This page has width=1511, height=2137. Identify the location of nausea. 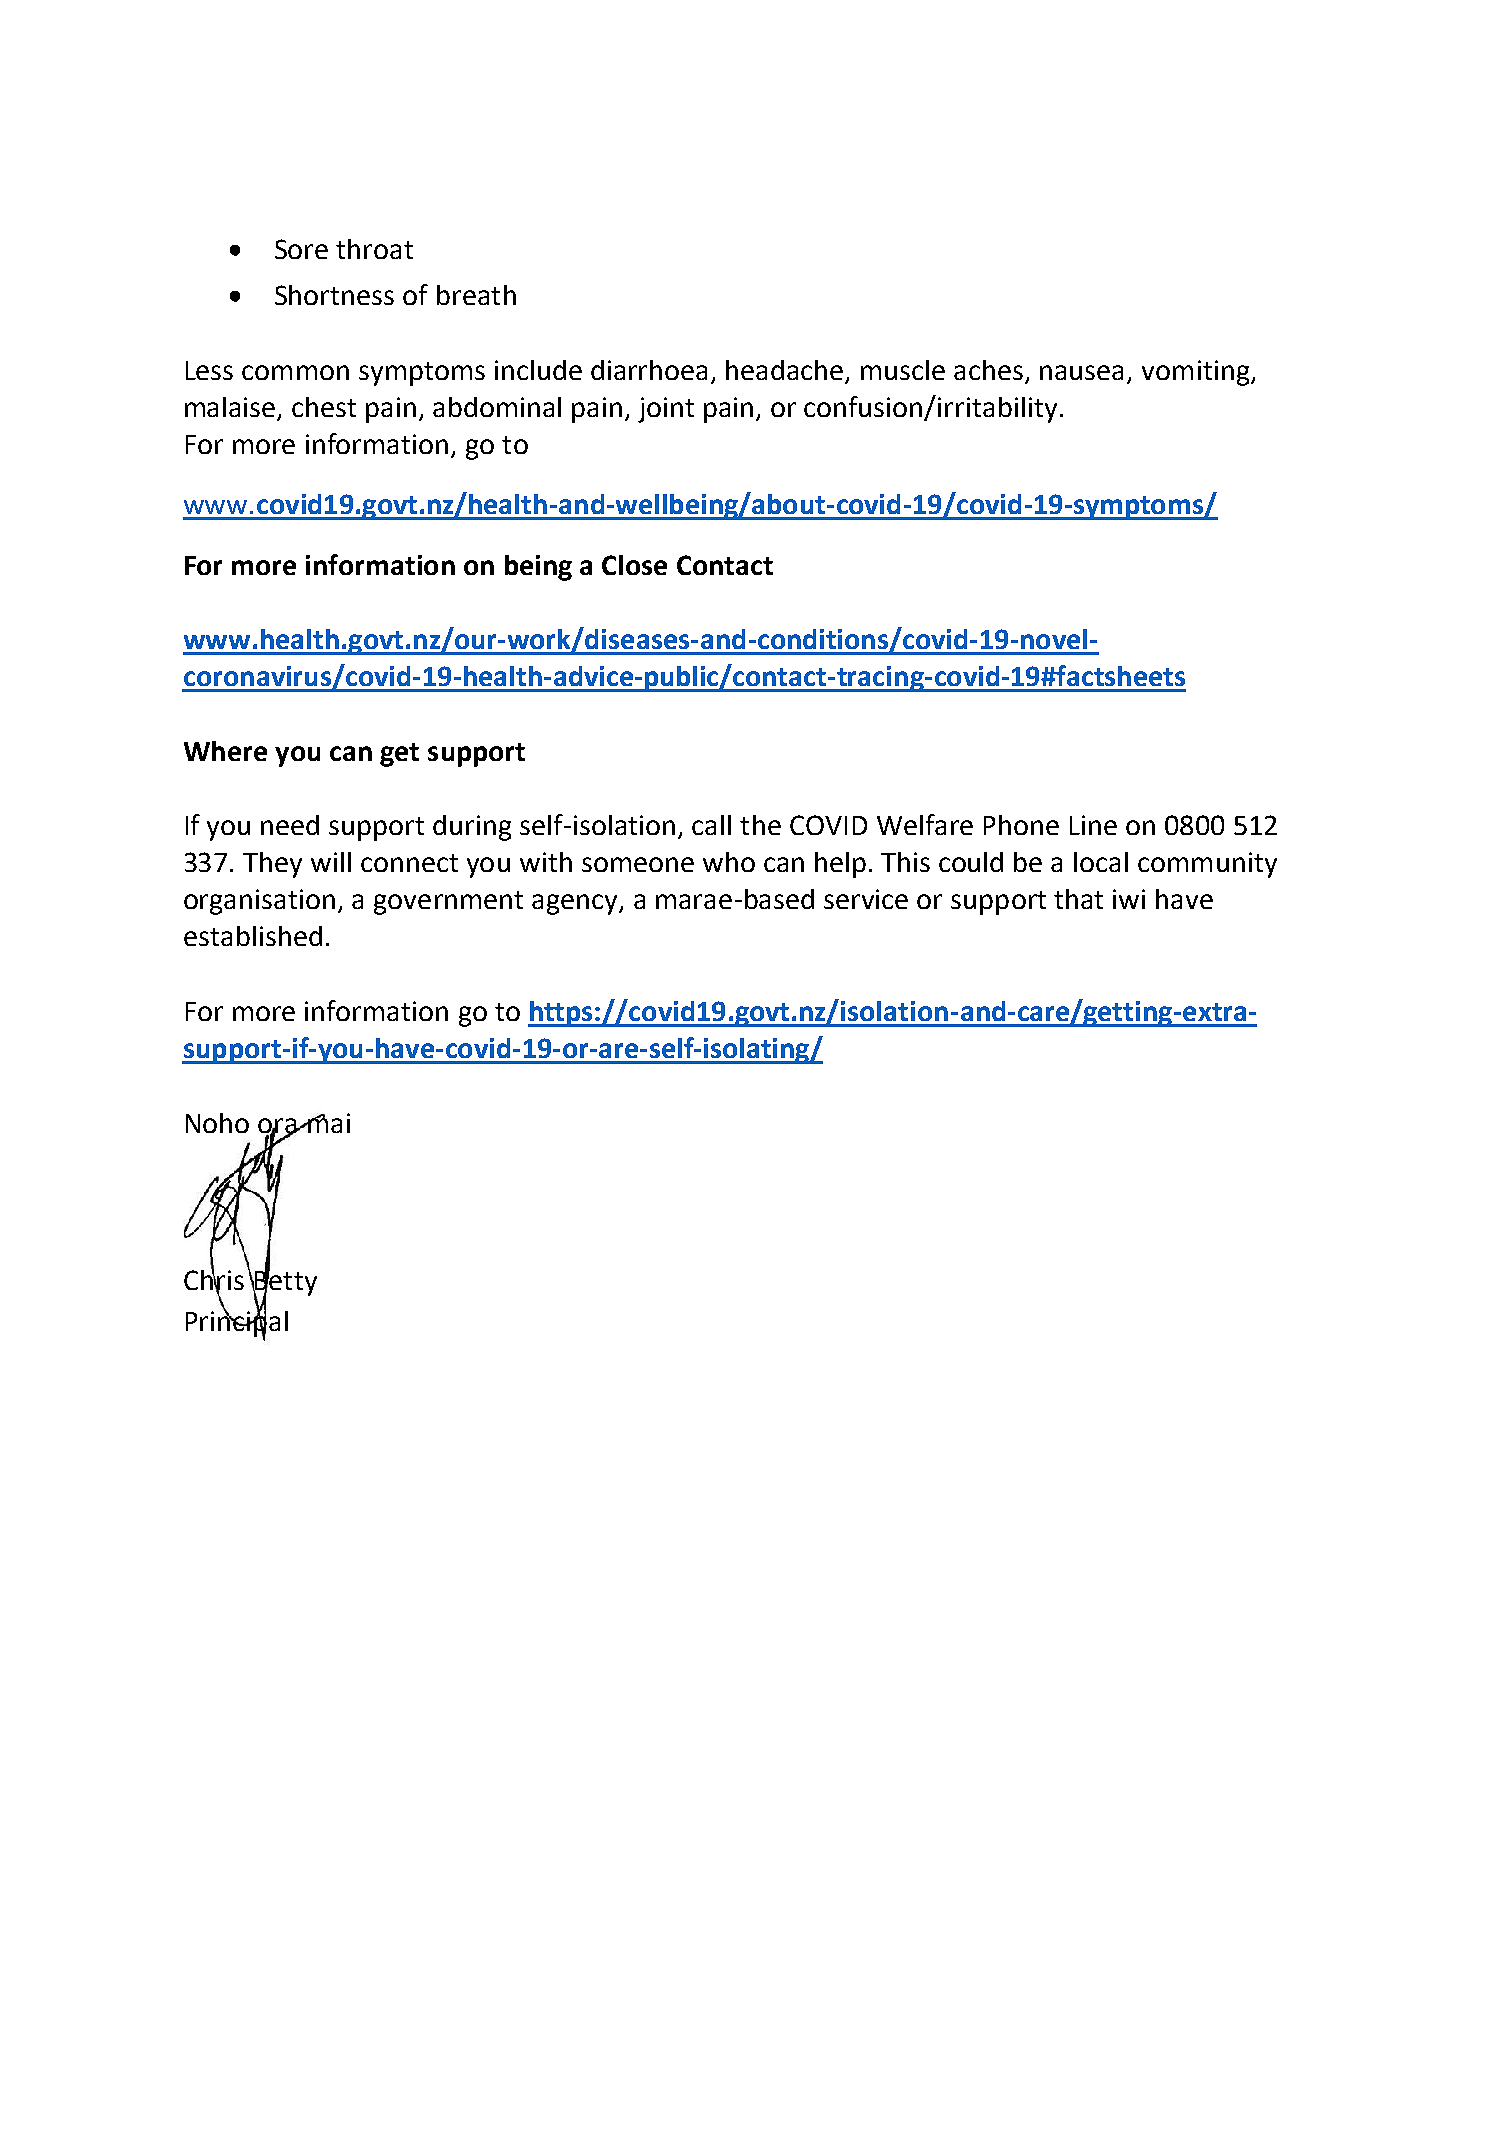
(1081, 372).
